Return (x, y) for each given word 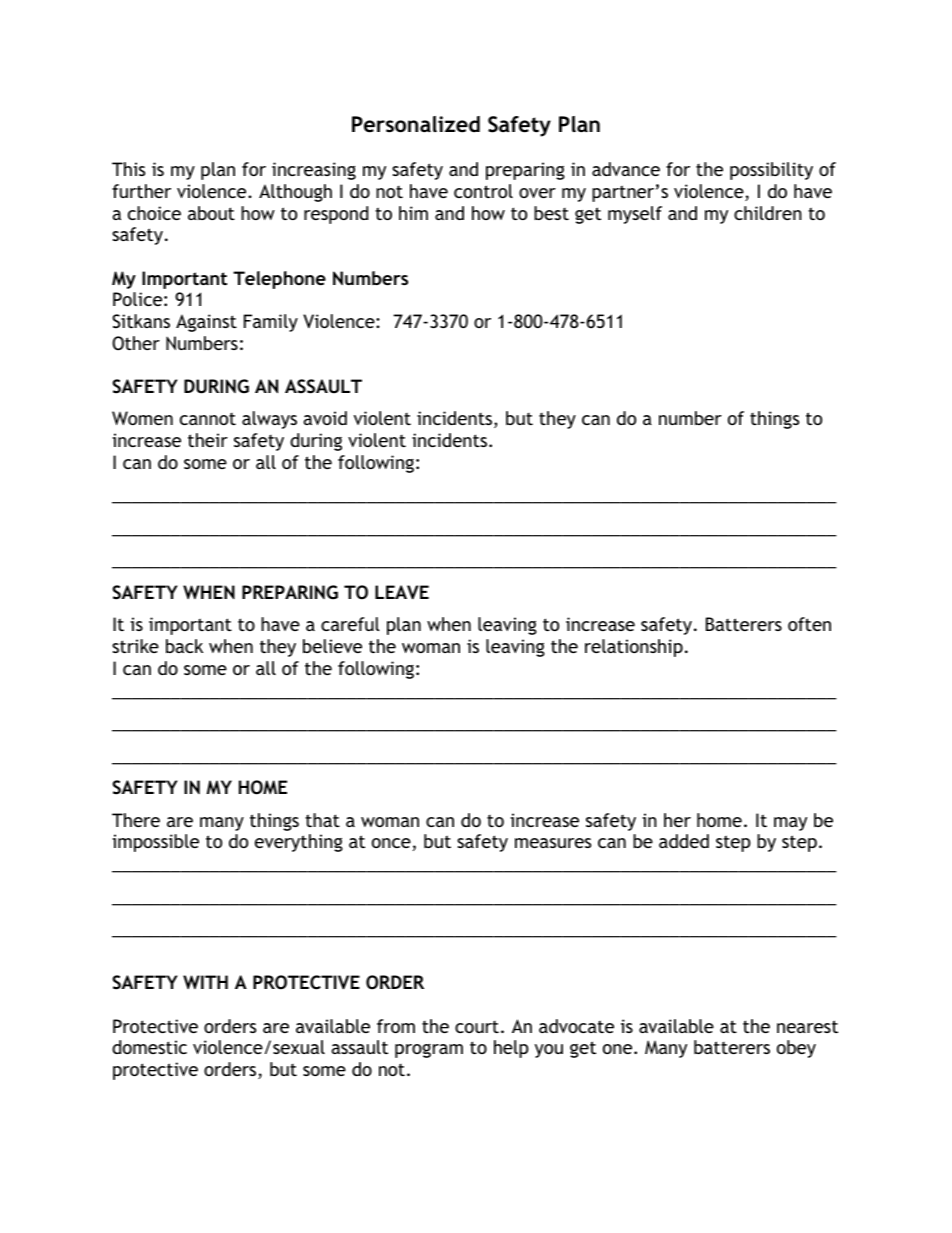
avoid (325, 418)
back (184, 646)
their (208, 440)
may (790, 824)
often (809, 624)
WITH (205, 982)
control (483, 191)
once (391, 843)
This (128, 169)
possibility (771, 171)
